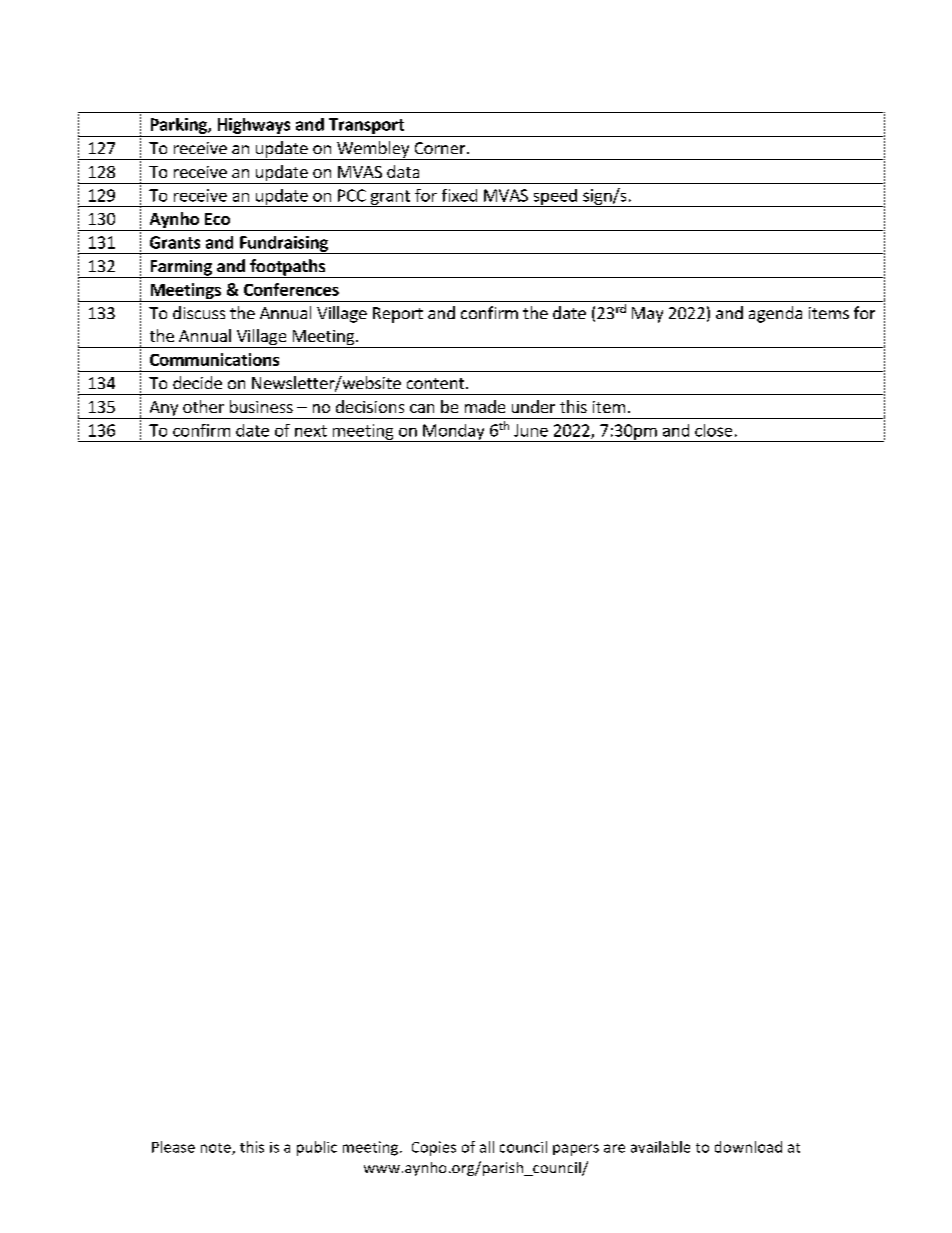 Image resolution: width=952 pixels, height=1233 pixels. I want to click on available, so click(660, 1147).
